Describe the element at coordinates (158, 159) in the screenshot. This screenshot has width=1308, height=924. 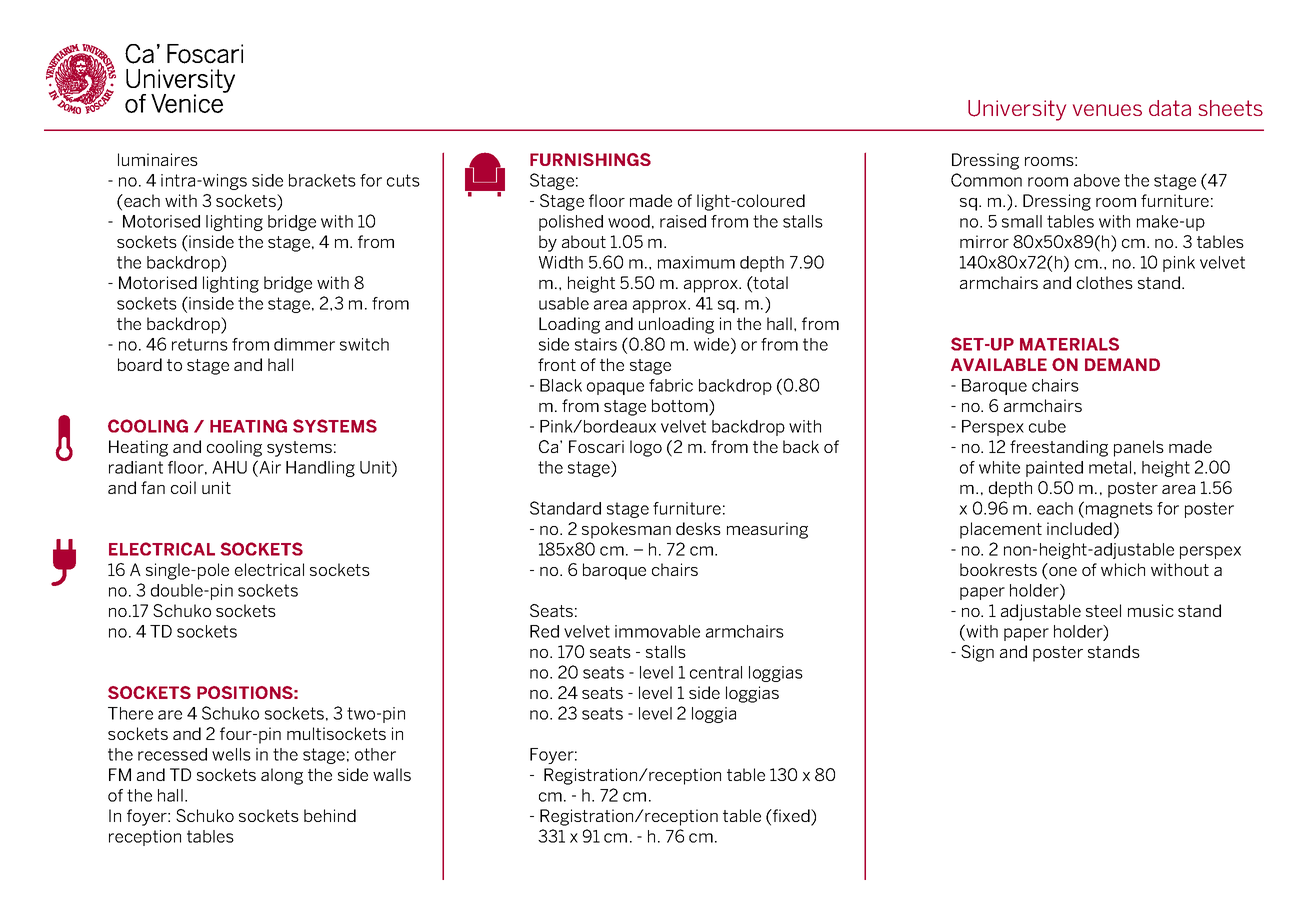
I see `luminaires` at that location.
